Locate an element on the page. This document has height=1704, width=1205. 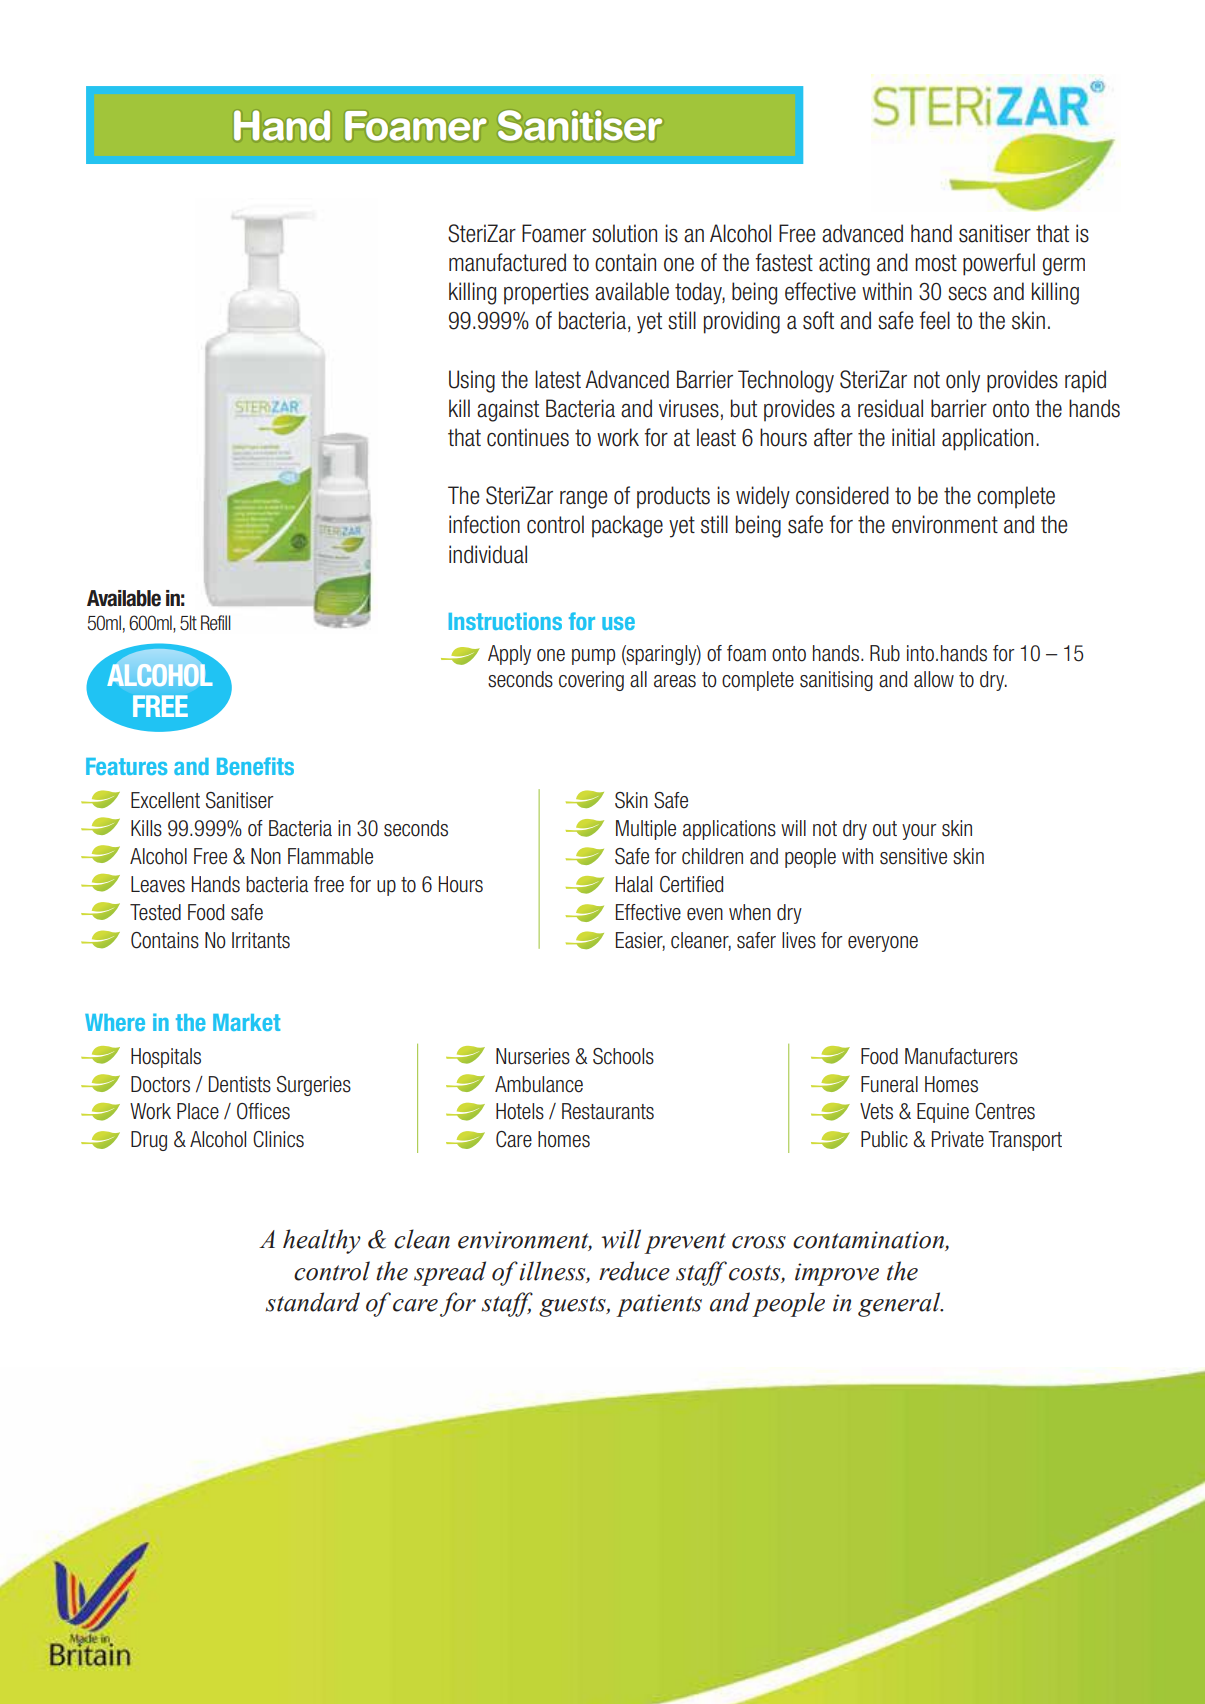
general is located at coordinates (900, 1304).
